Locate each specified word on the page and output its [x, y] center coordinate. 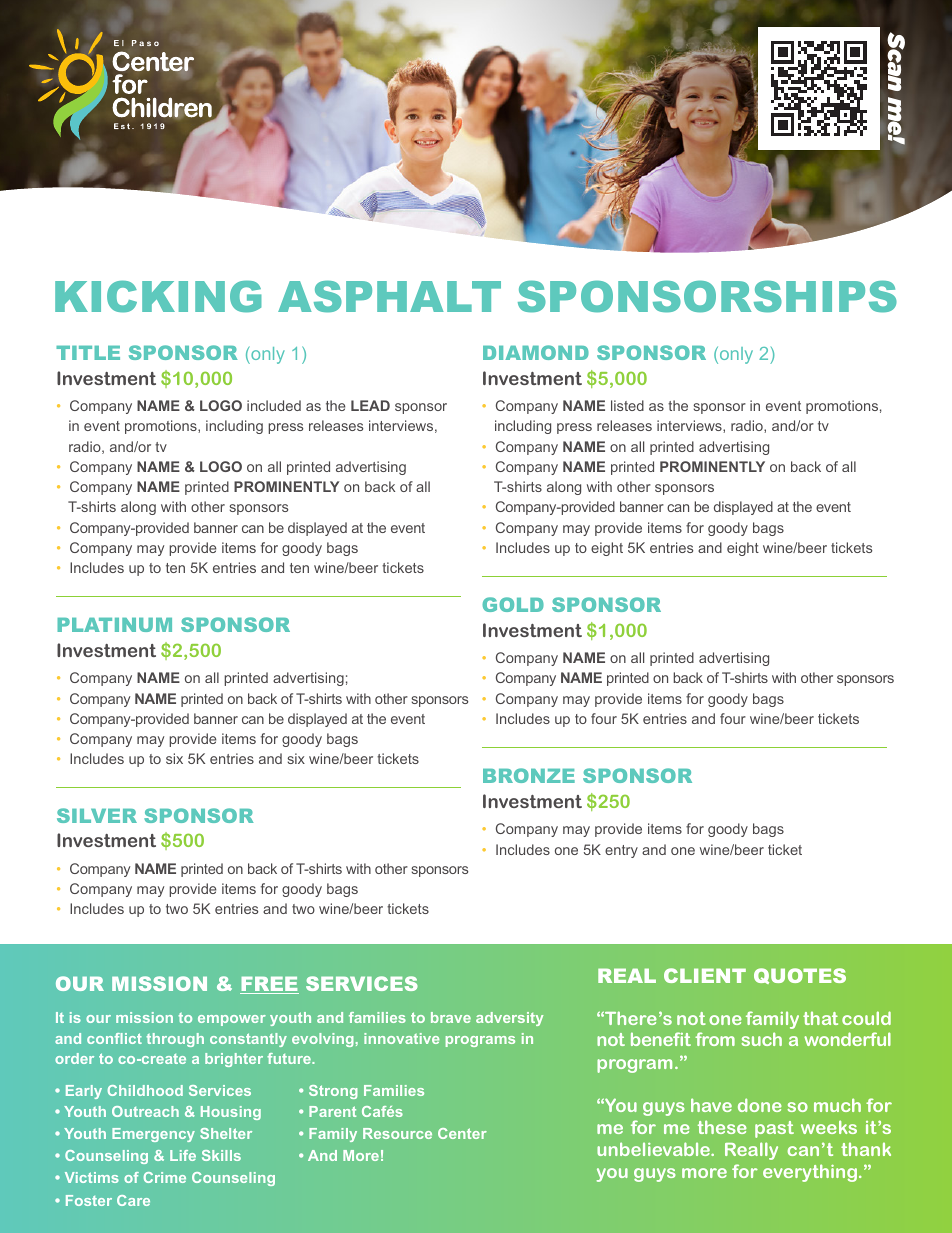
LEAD [370, 405]
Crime [165, 1177]
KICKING [158, 297]
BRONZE [529, 775]
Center [462, 1133]
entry [621, 851]
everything [810, 1173]
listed [627, 405]
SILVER [97, 815]
